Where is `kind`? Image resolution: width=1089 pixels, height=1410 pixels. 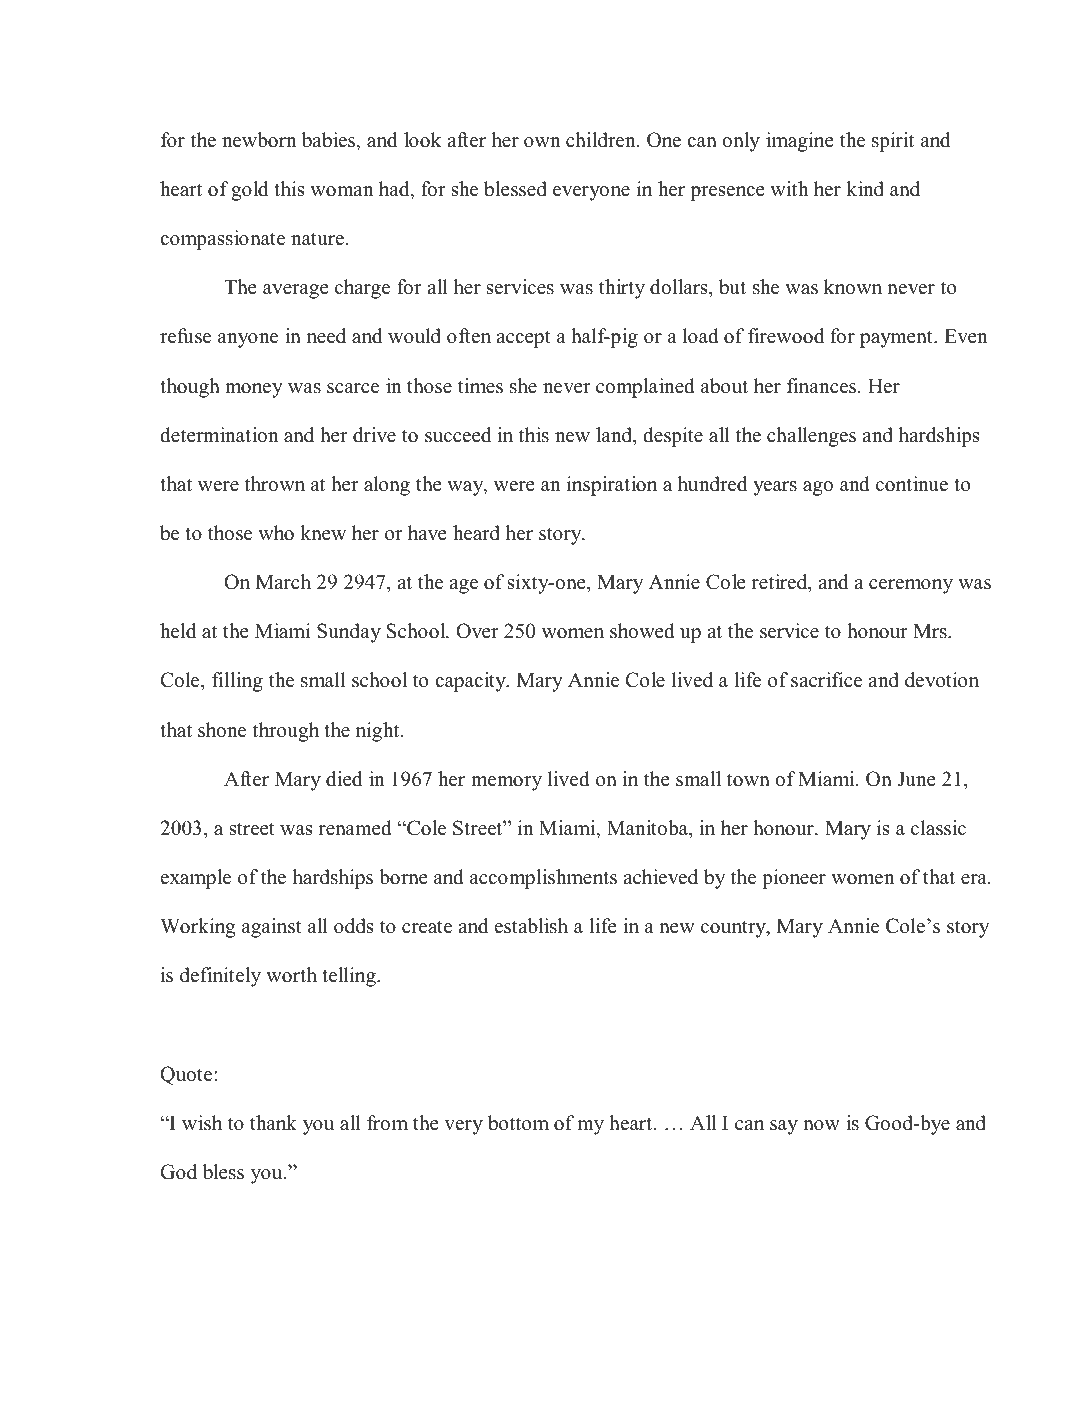
kind is located at coordinates (865, 189).
